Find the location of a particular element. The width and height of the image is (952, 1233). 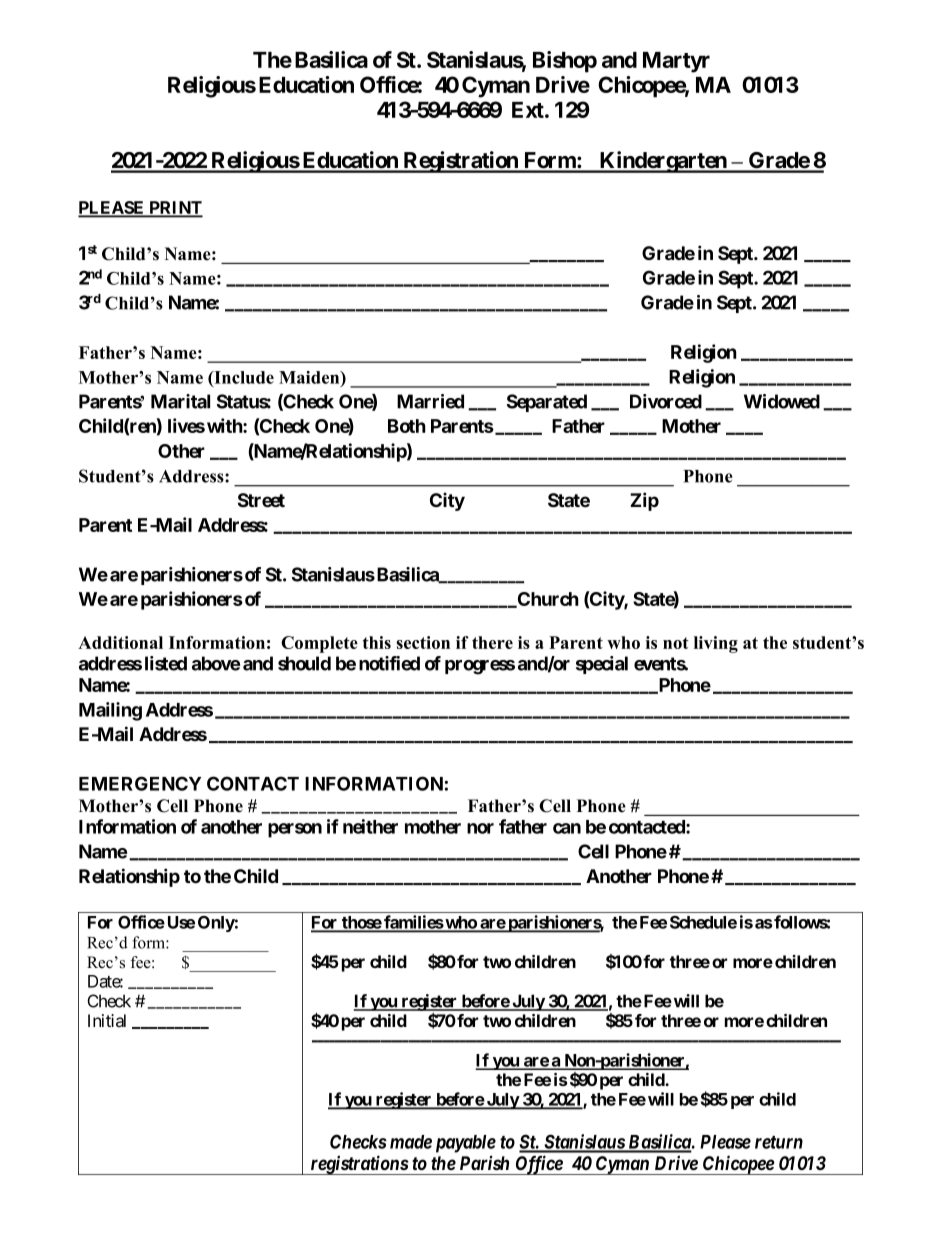

return is located at coordinates (779, 1142).
